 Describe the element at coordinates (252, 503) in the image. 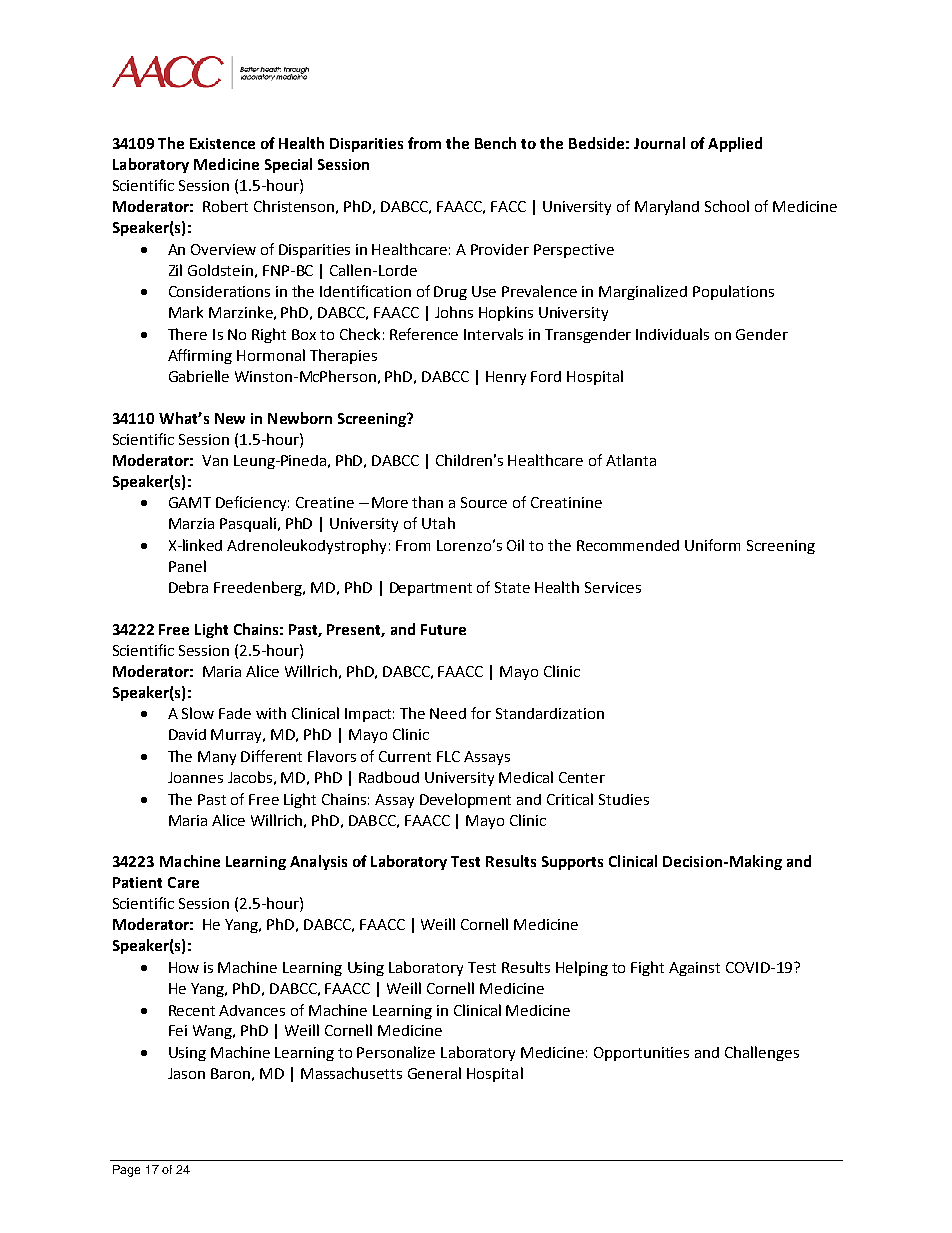

I see `Deficiency` at that location.
